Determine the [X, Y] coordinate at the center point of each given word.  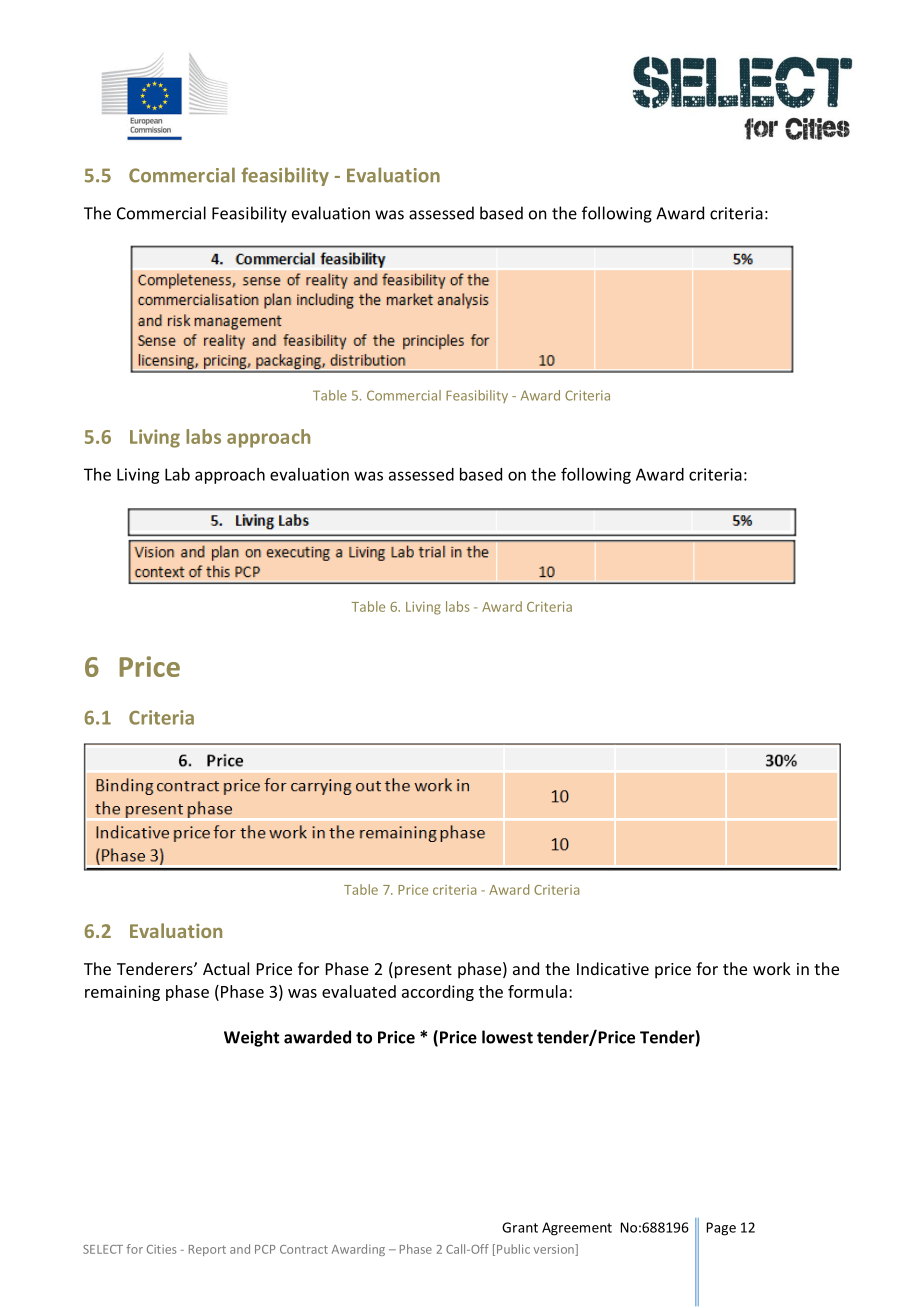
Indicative [613, 968]
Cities [161, 1249]
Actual [226, 968]
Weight [251, 1038]
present [423, 971]
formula [537, 991]
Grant [520, 1227]
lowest [507, 1037]
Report [207, 1250]
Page [721, 1229]
